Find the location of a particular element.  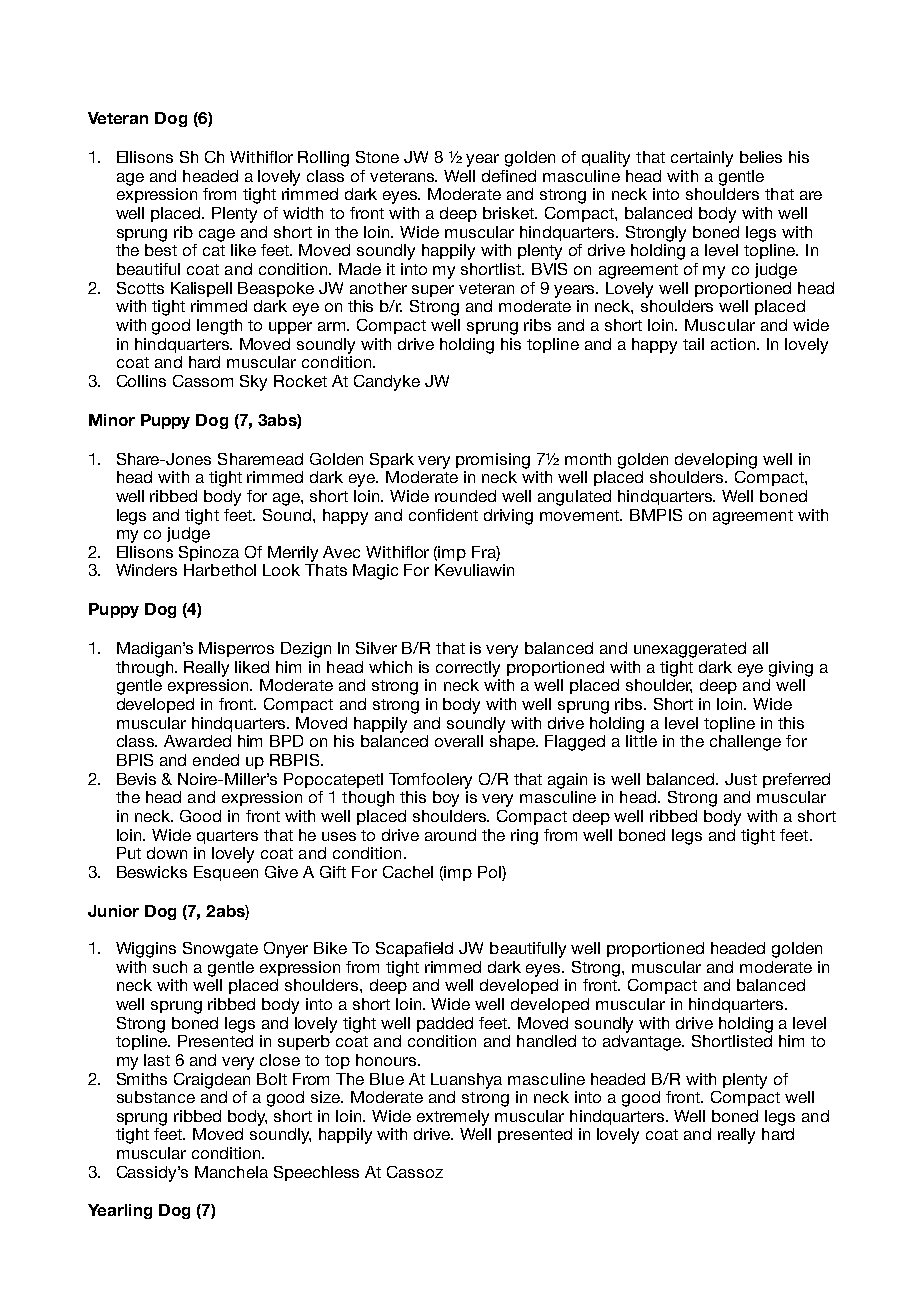

substance is located at coordinates (156, 1097).
